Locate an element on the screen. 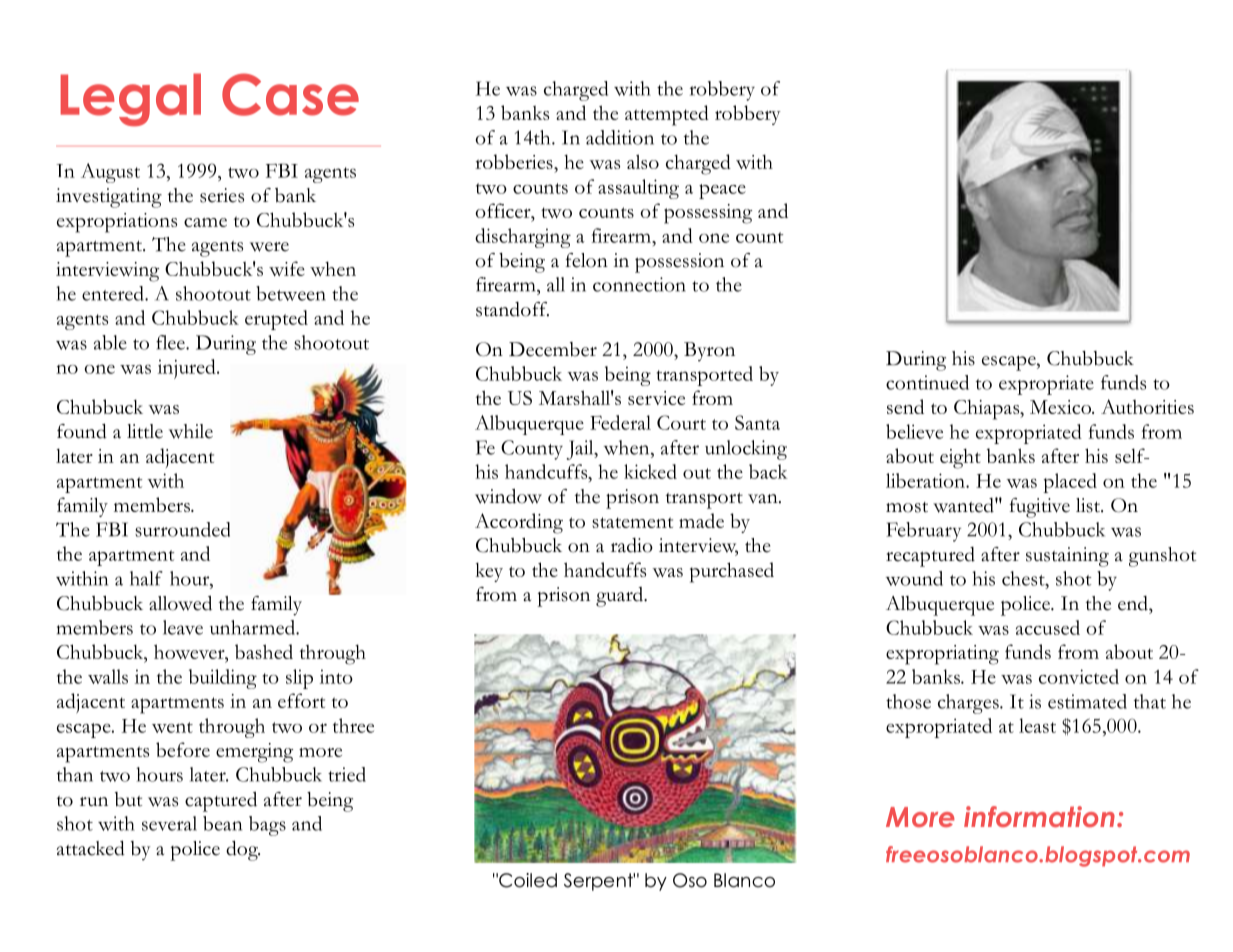 The image size is (1233, 952). placed is located at coordinates (1070, 483).
